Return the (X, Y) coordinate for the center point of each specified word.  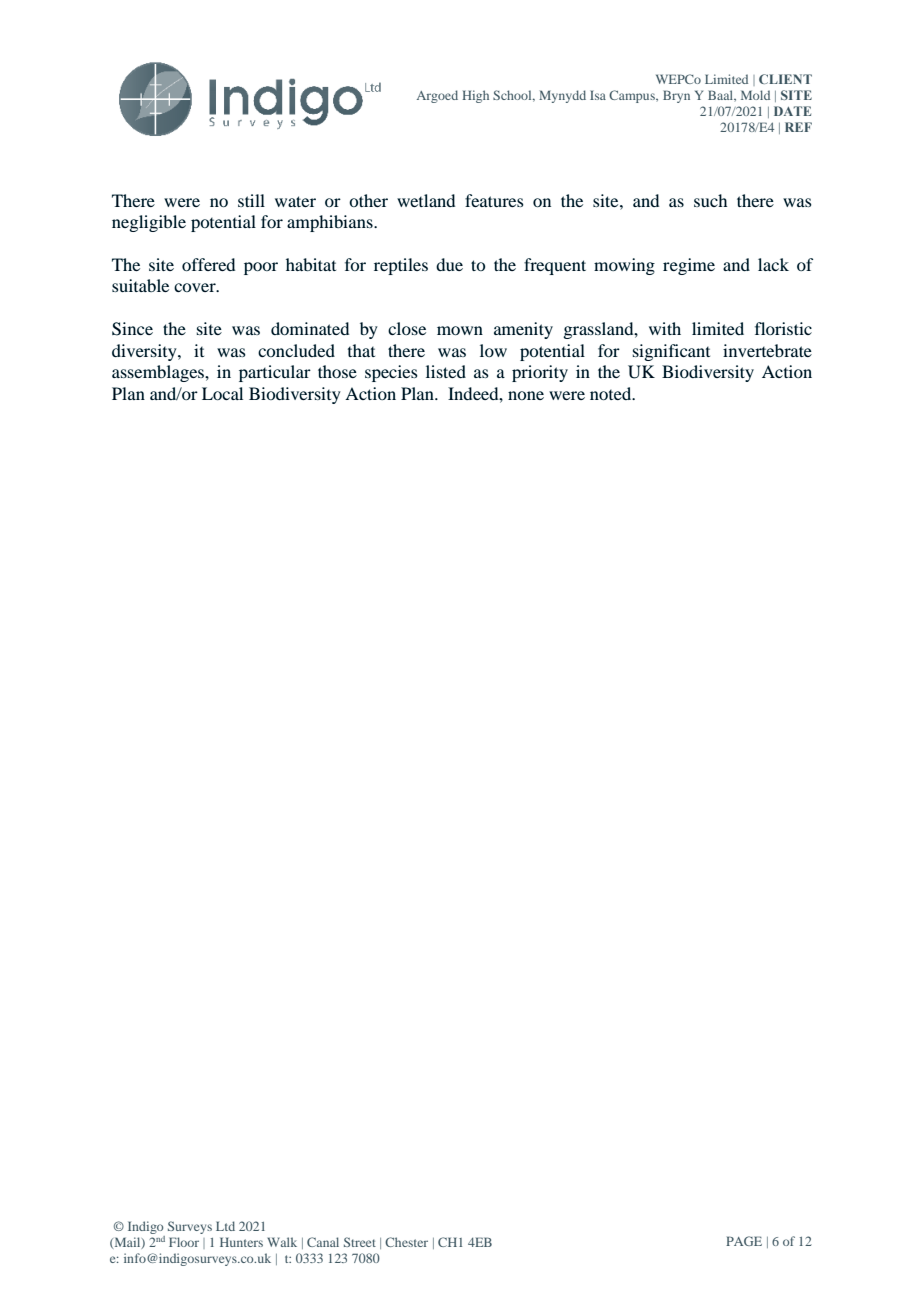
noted (612, 393)
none (526, 395)
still (251, 200)
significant (671, 352)
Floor (184, 1242)
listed (446, 371)
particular (275, 373)
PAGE (744, 1241)
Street (360, 1242)
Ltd (225, 1226)
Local (222, 393)
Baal (722, 96)
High (475, 96)
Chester (406, 1242)
